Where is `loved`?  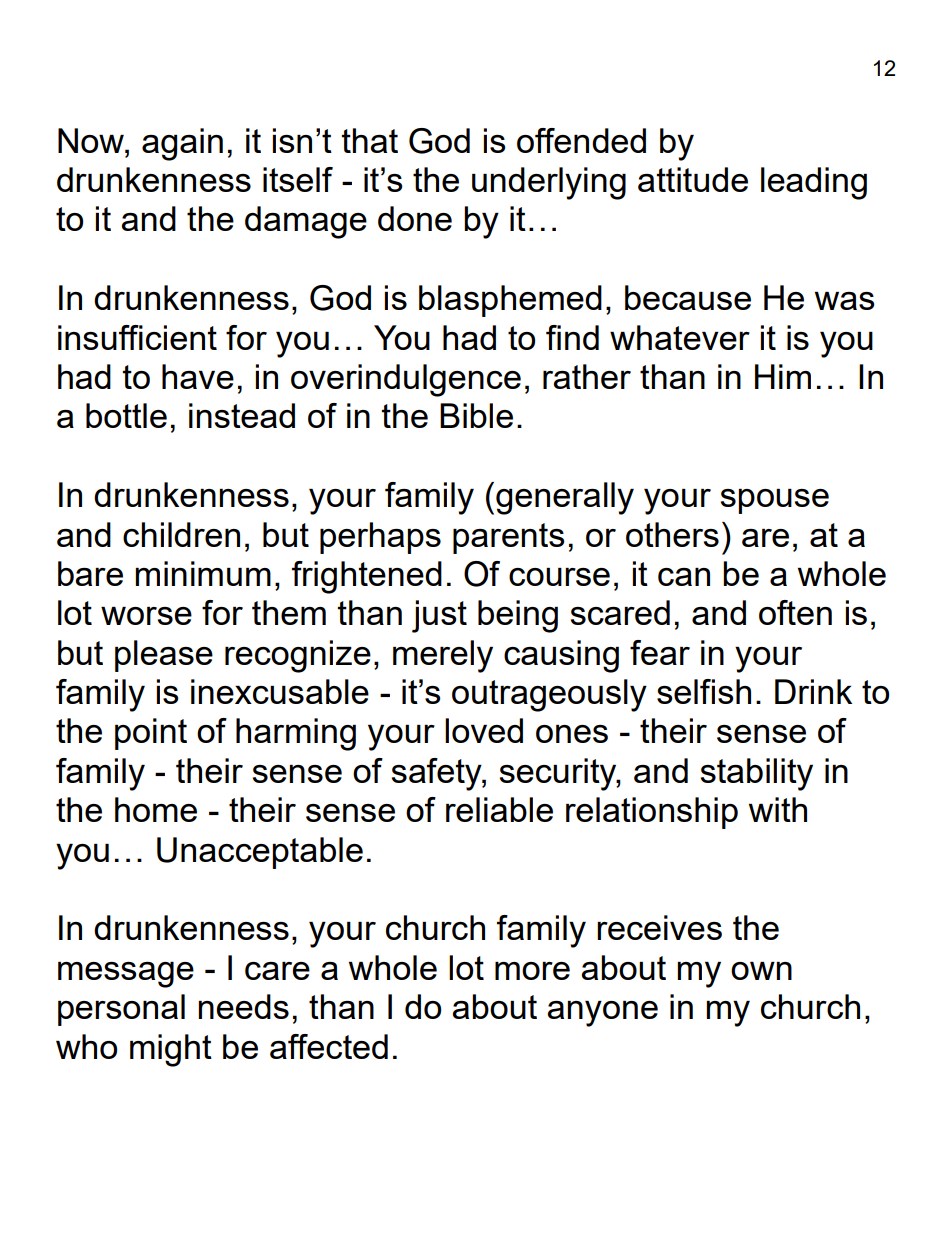
loved is located at coordinates (484, 730).
